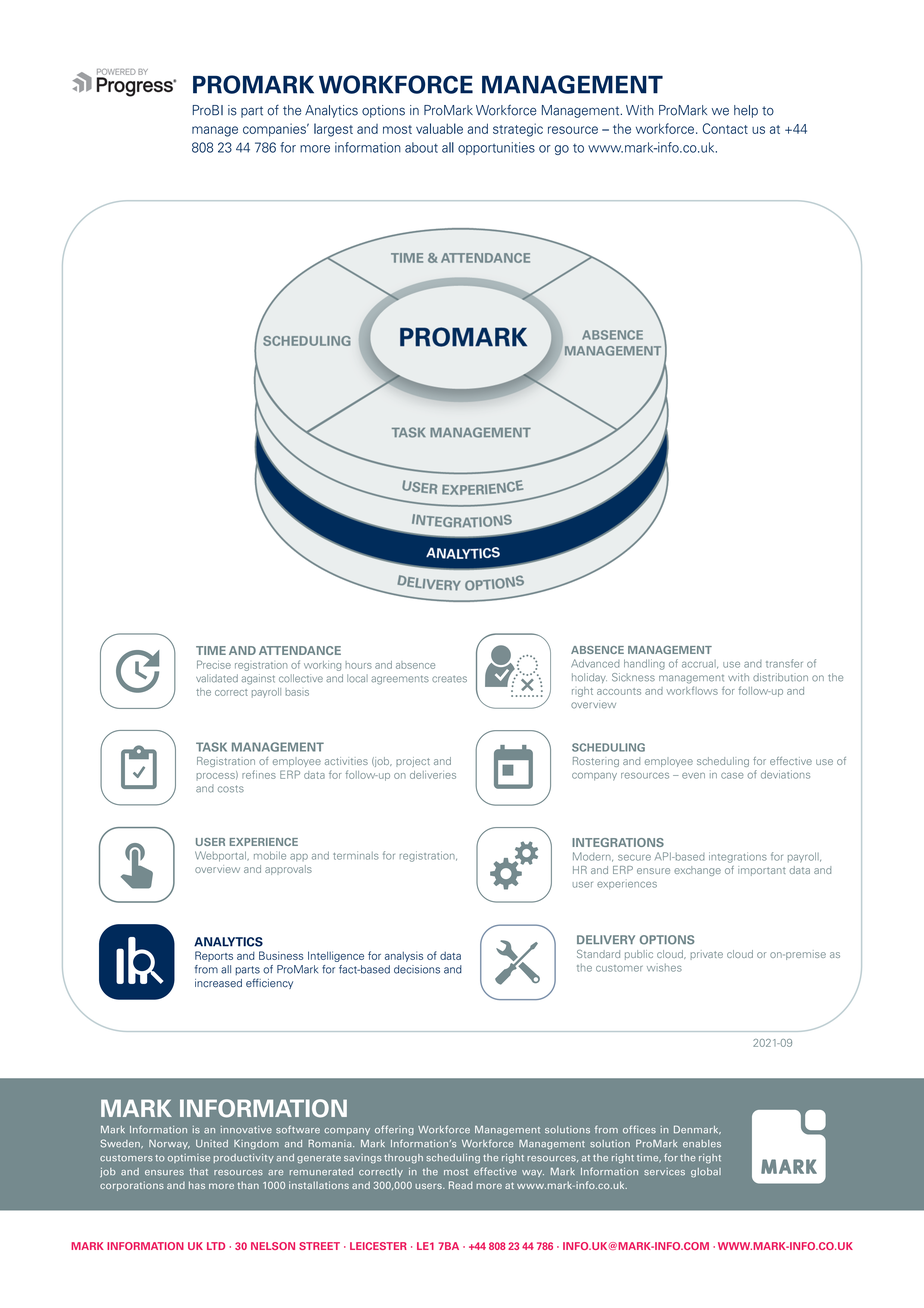 The height and width of the page is (1308, 924). I want to click on Contact, so click(725, 128).
